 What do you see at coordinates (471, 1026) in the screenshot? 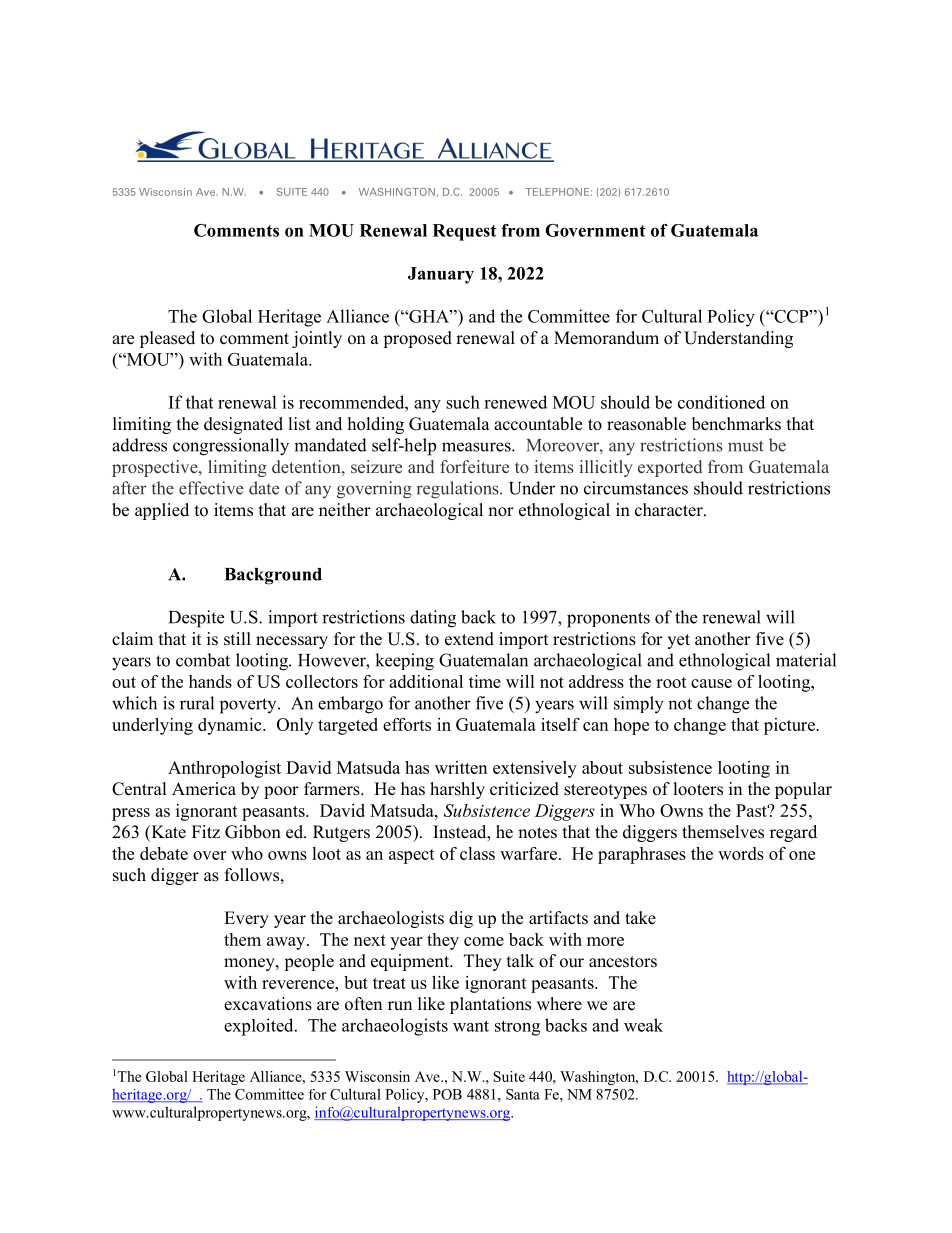
I see `want` at bounding box center [471, 1026].
